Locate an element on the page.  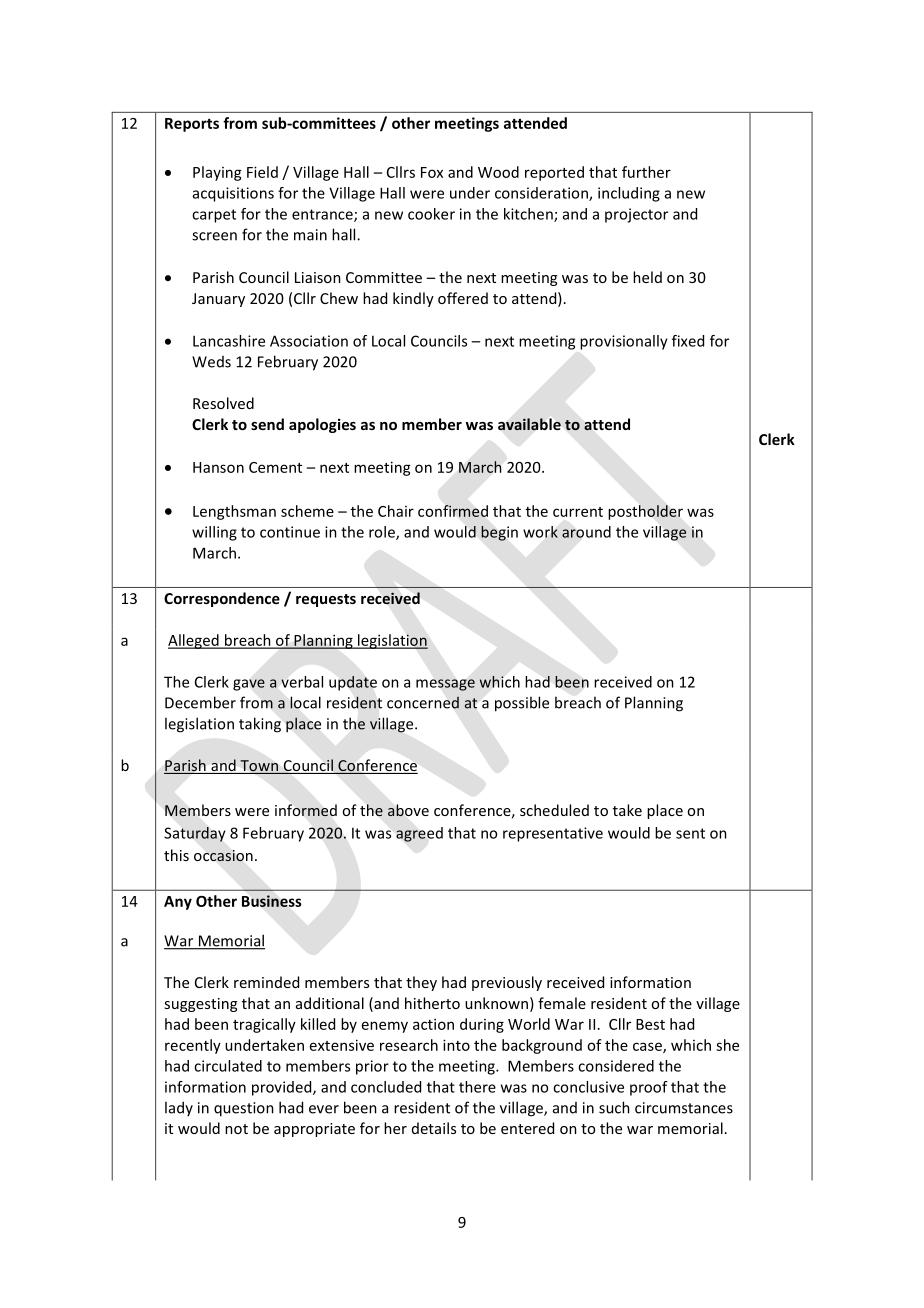
further is located at coordinates (646, 172).
